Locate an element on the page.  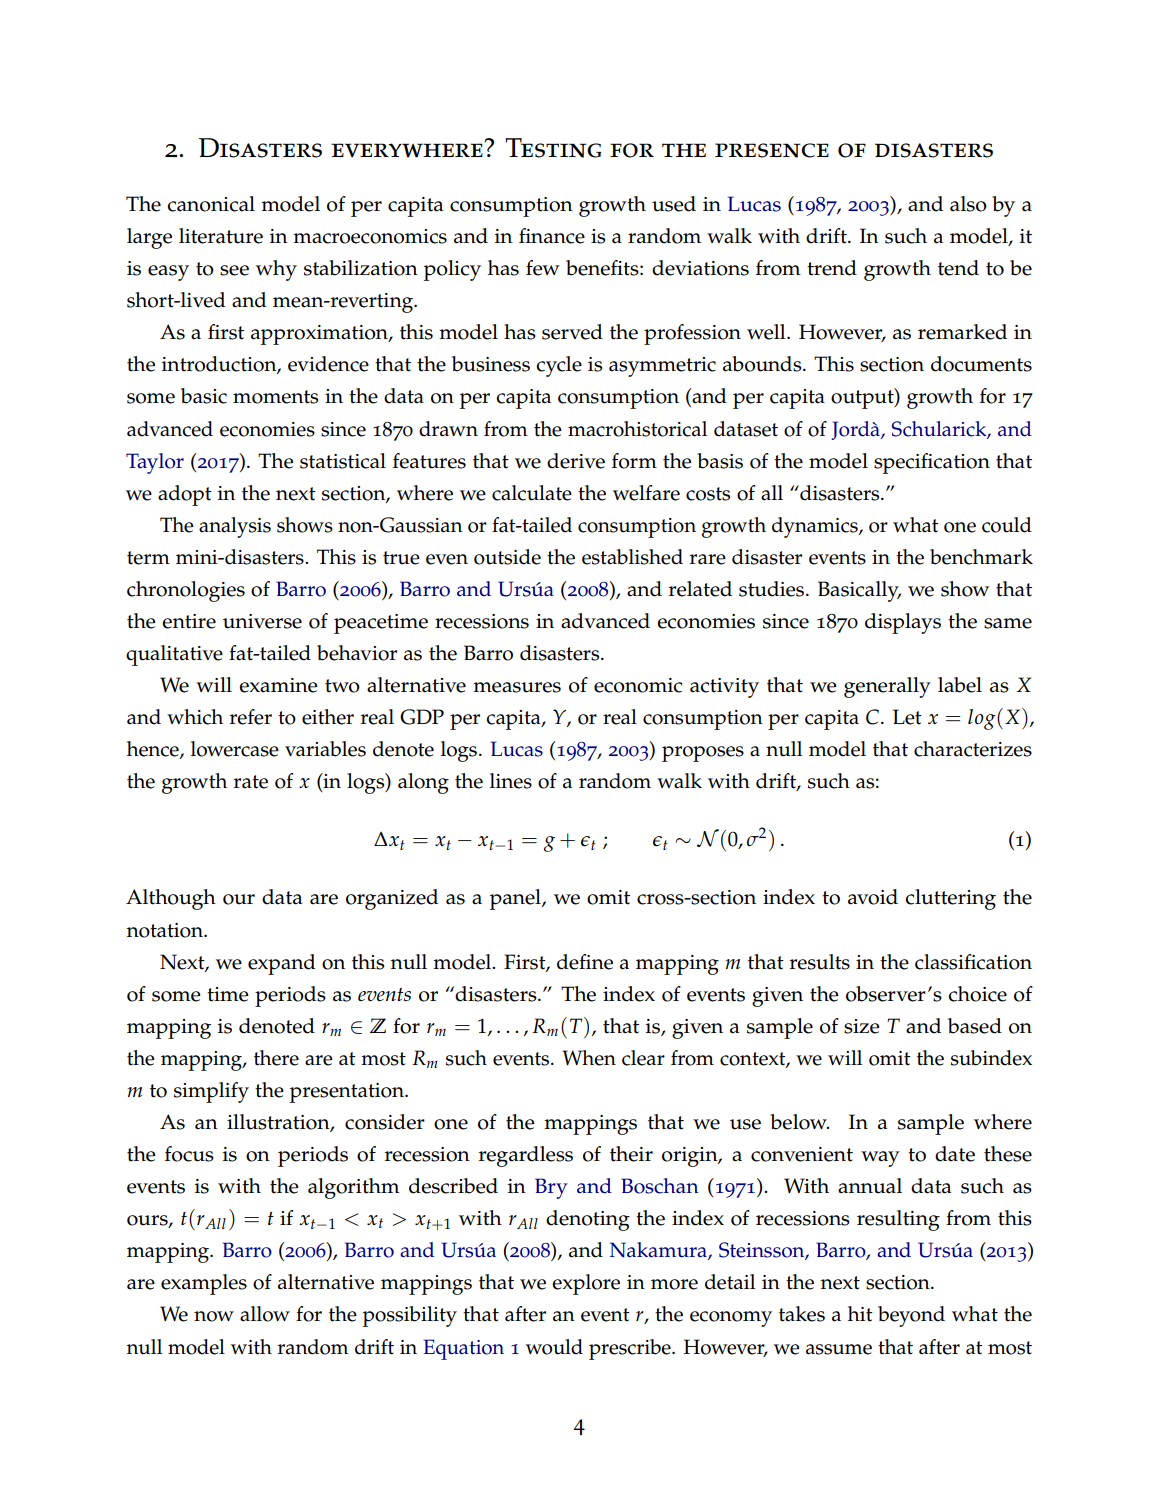
expand is located at coordinates (282, 964).
